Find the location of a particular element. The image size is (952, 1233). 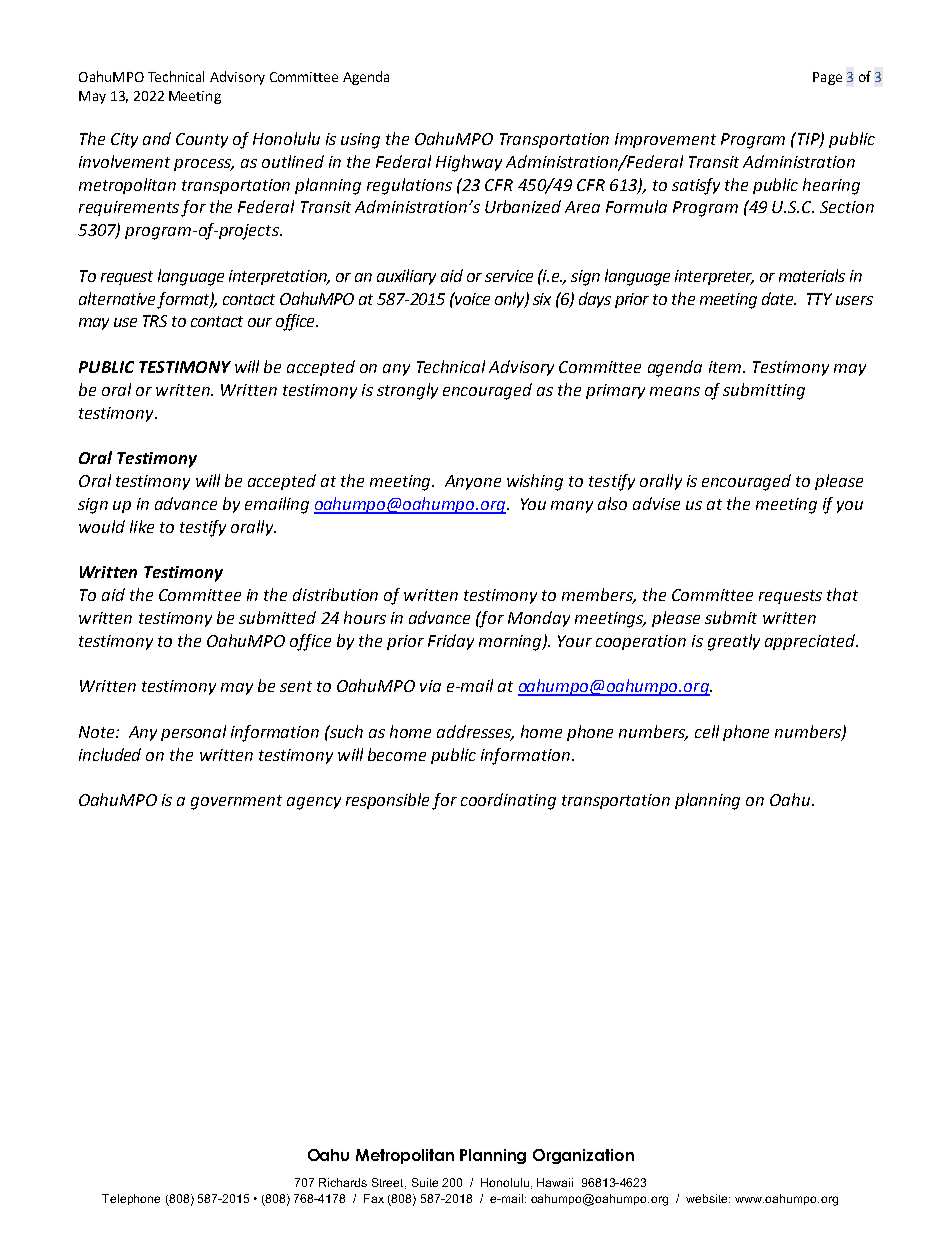

TRS is located at coordinates (155, 321).
